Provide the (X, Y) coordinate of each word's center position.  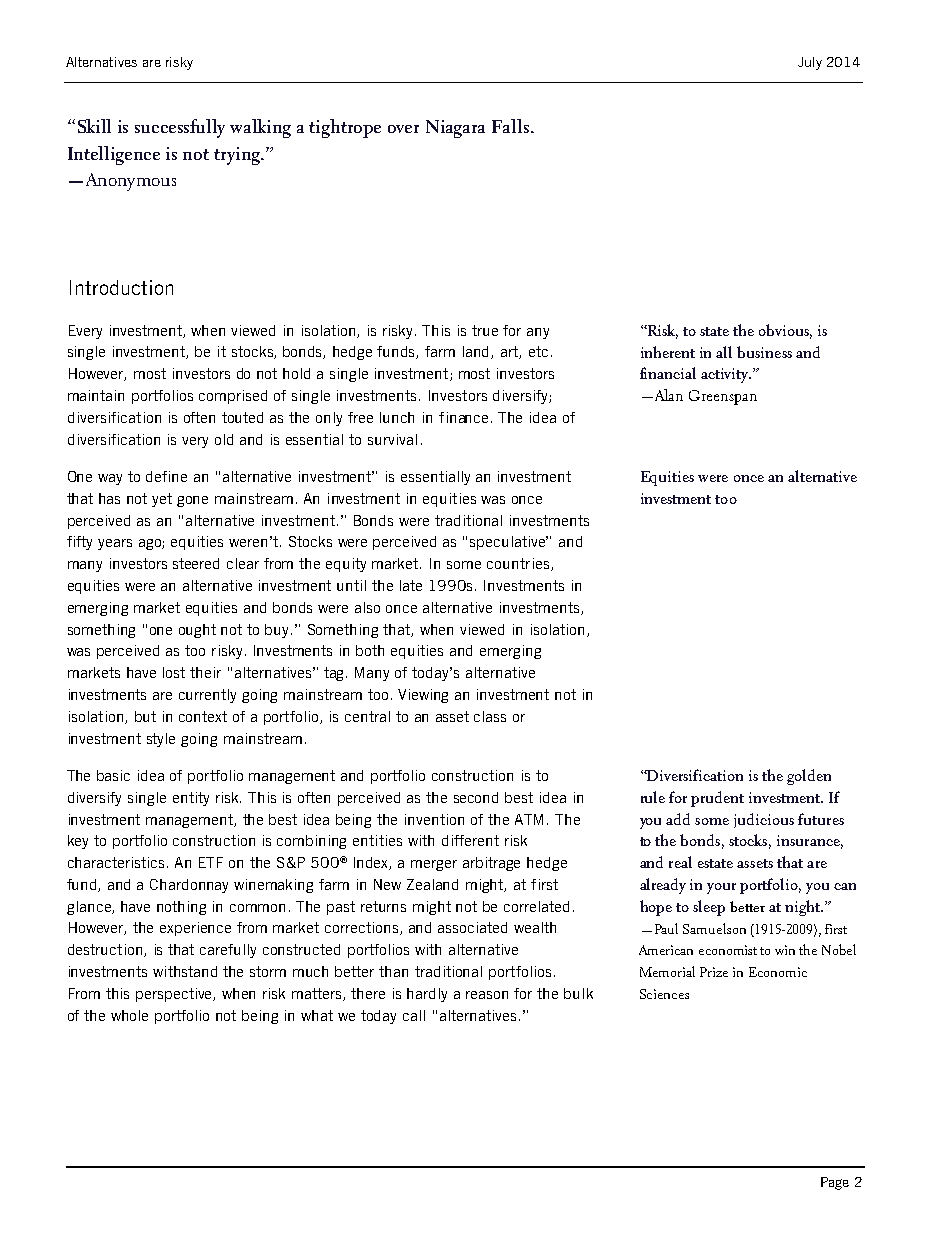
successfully (180, 128)
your (721, 888)
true (485, 330)
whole (129, 1015)
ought (197, 631)
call (414, 1015)
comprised (233, 397)
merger (434, 865)
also (367, 607)
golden (809, 777)
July (810, 63)
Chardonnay (189, 886)
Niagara (455, 129)
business (764, 352)
